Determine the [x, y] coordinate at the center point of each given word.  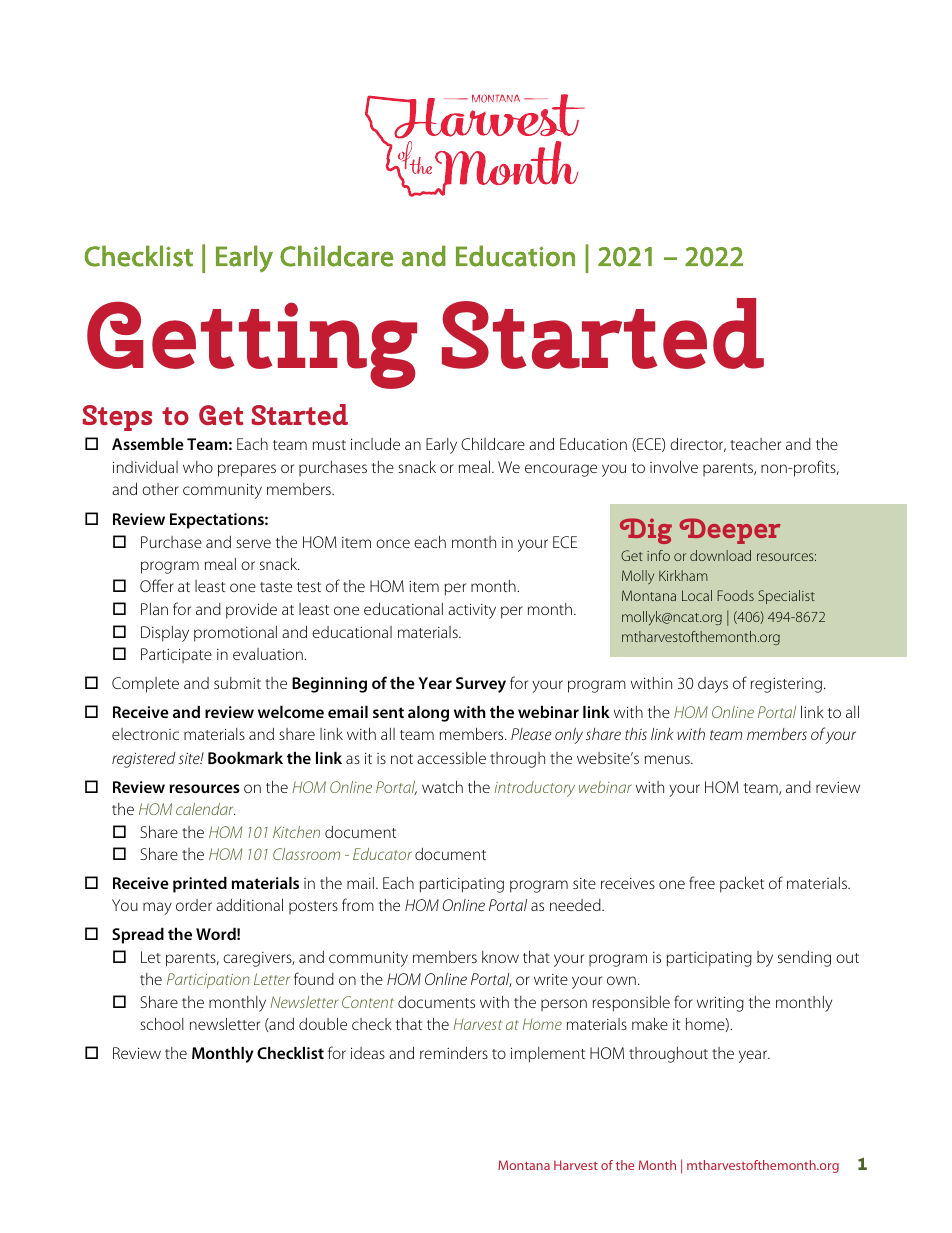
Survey [481, 685]
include [375, 444]
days [713, 685]
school [162, 1024]
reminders [454, 1053]
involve [674, 467]
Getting [252, 345]
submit [237, 683]
